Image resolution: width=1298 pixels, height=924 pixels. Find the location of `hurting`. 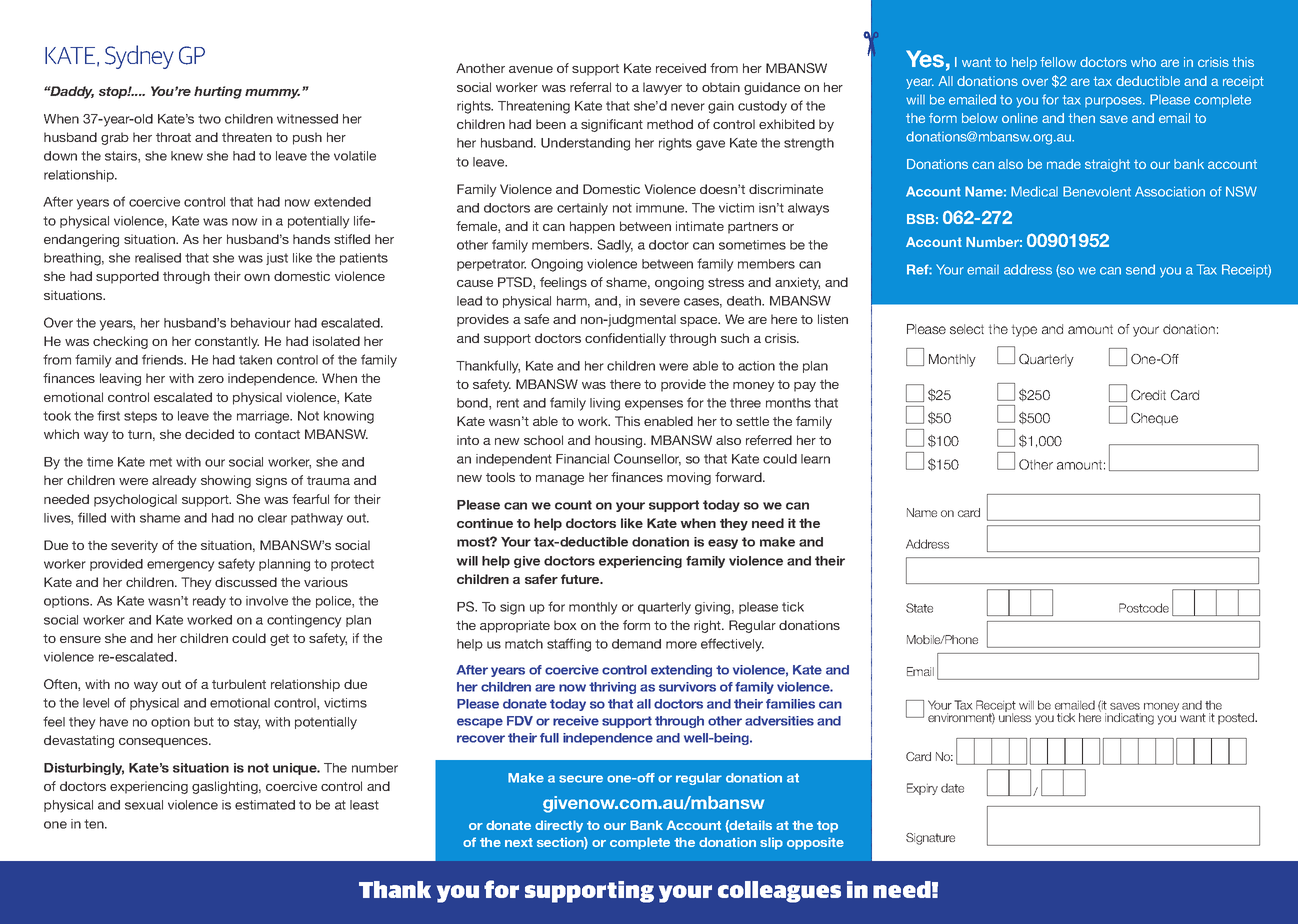

hurting is located at coordinates (218, 92).
